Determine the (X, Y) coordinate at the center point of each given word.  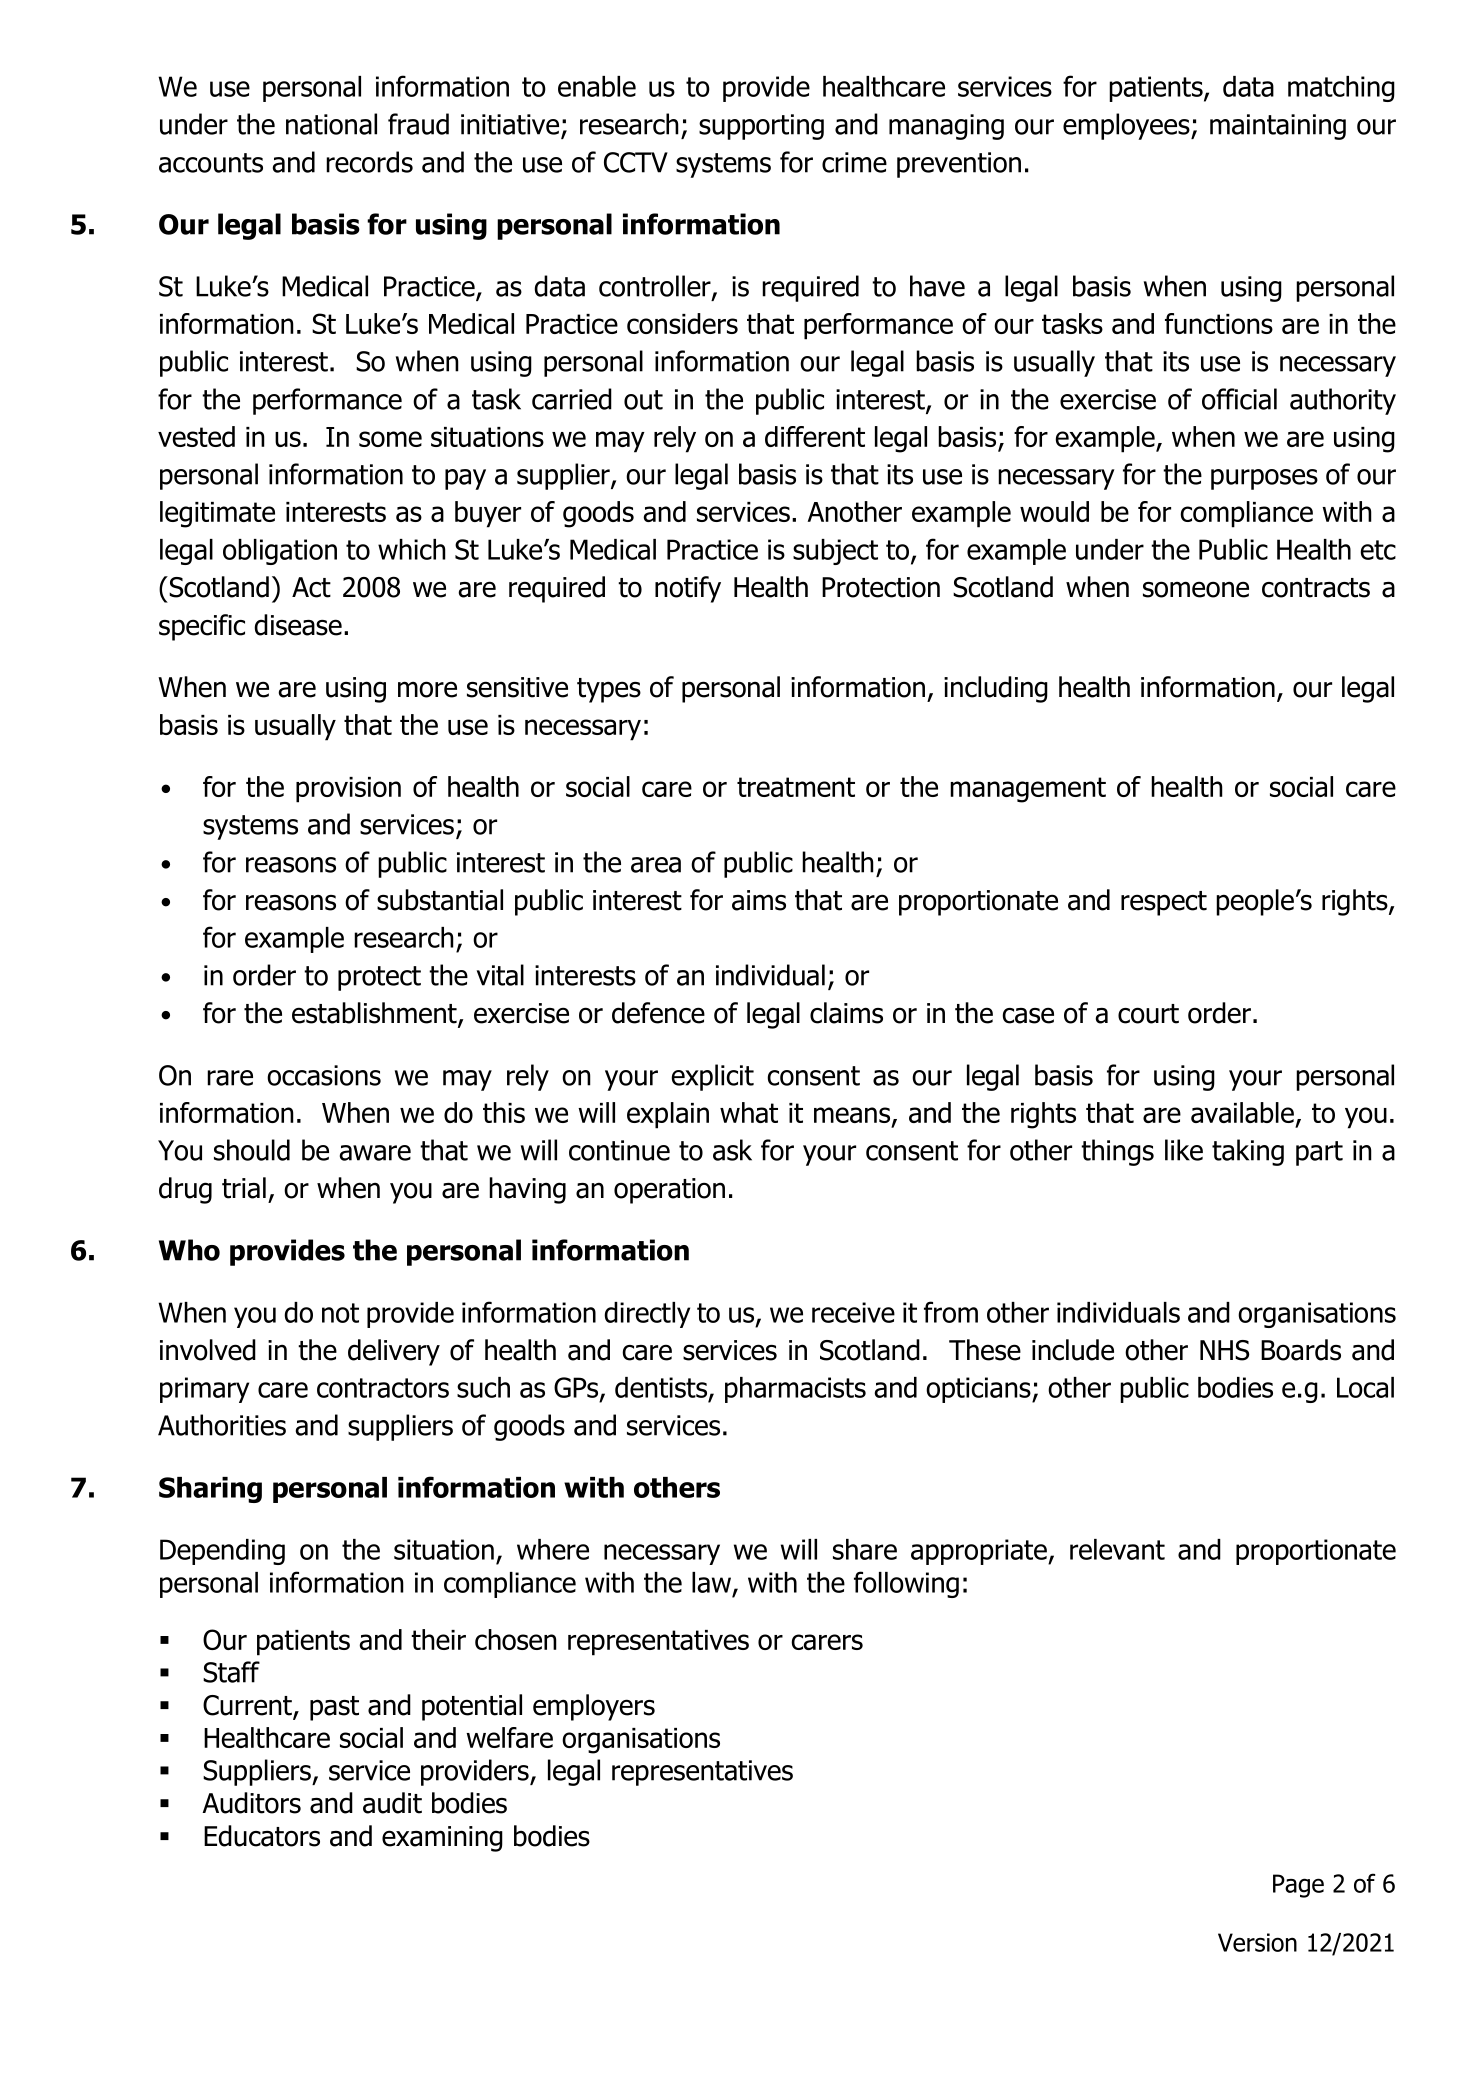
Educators (262, 1836)
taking (1248, 1152)
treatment (796, 787)
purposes (1264, 479)
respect (1164, 903)
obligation (280, 552)
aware (375, 1153)
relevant (1117, 1549)
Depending (222, 1552)
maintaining (1278, 127)
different (815, 436)
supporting (761, 127)
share (865, 1549)
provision (348, 790)
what (749, 1112)
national (331, 124)
